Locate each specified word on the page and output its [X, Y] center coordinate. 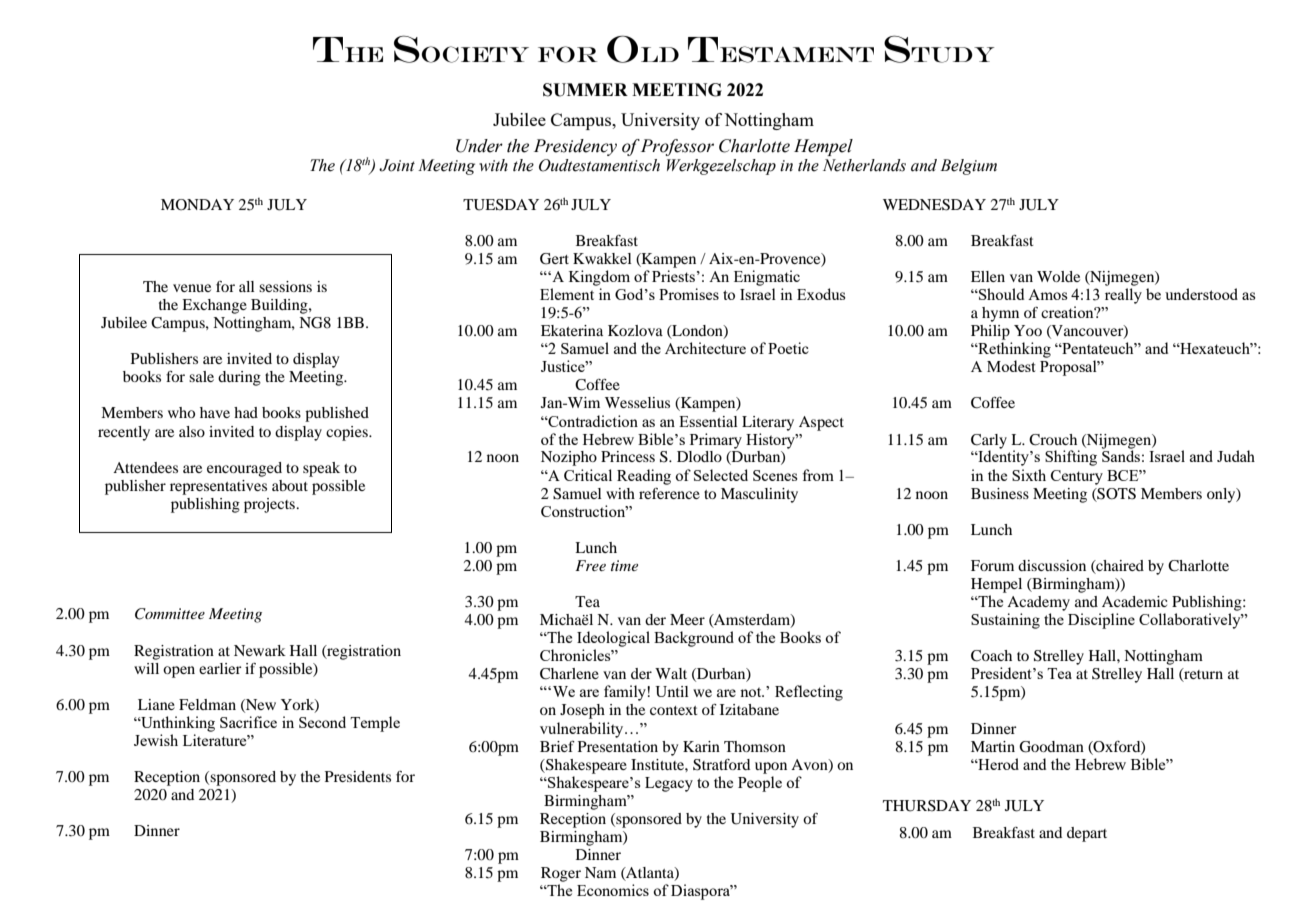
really [1123, 296]
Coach [991, 656]
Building [280, 306]
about [290, 485]
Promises [689, 294]
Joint [397, 165]
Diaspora [702, 892]
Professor [677, 147]
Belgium [968, 167]
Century [1077, 477]
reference [669, 493]
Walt [671, 673]
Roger [561, 874]
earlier [220, 668]
